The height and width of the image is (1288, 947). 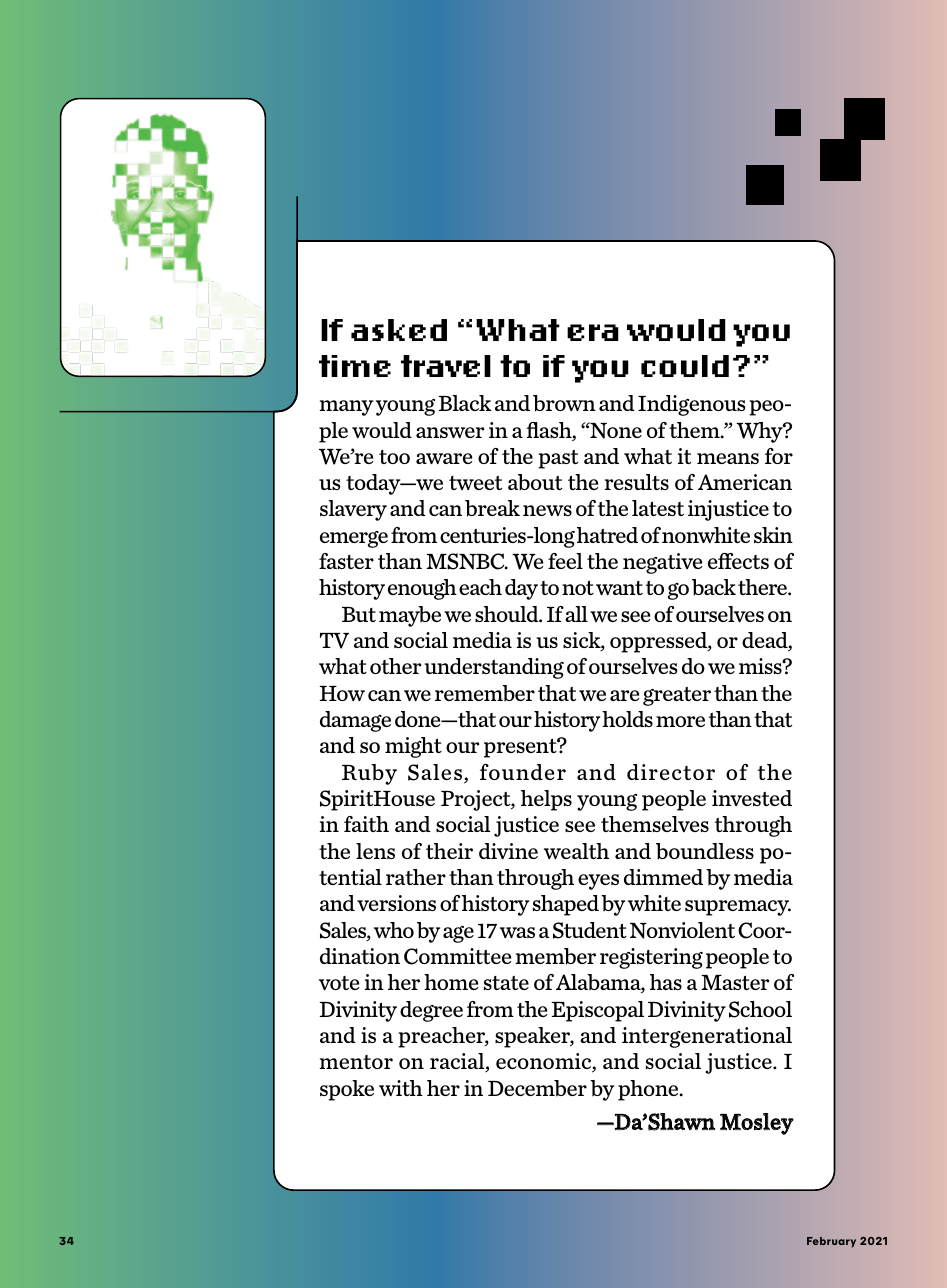 I want to click on Episcopal, so click(x=598, y=1011).
